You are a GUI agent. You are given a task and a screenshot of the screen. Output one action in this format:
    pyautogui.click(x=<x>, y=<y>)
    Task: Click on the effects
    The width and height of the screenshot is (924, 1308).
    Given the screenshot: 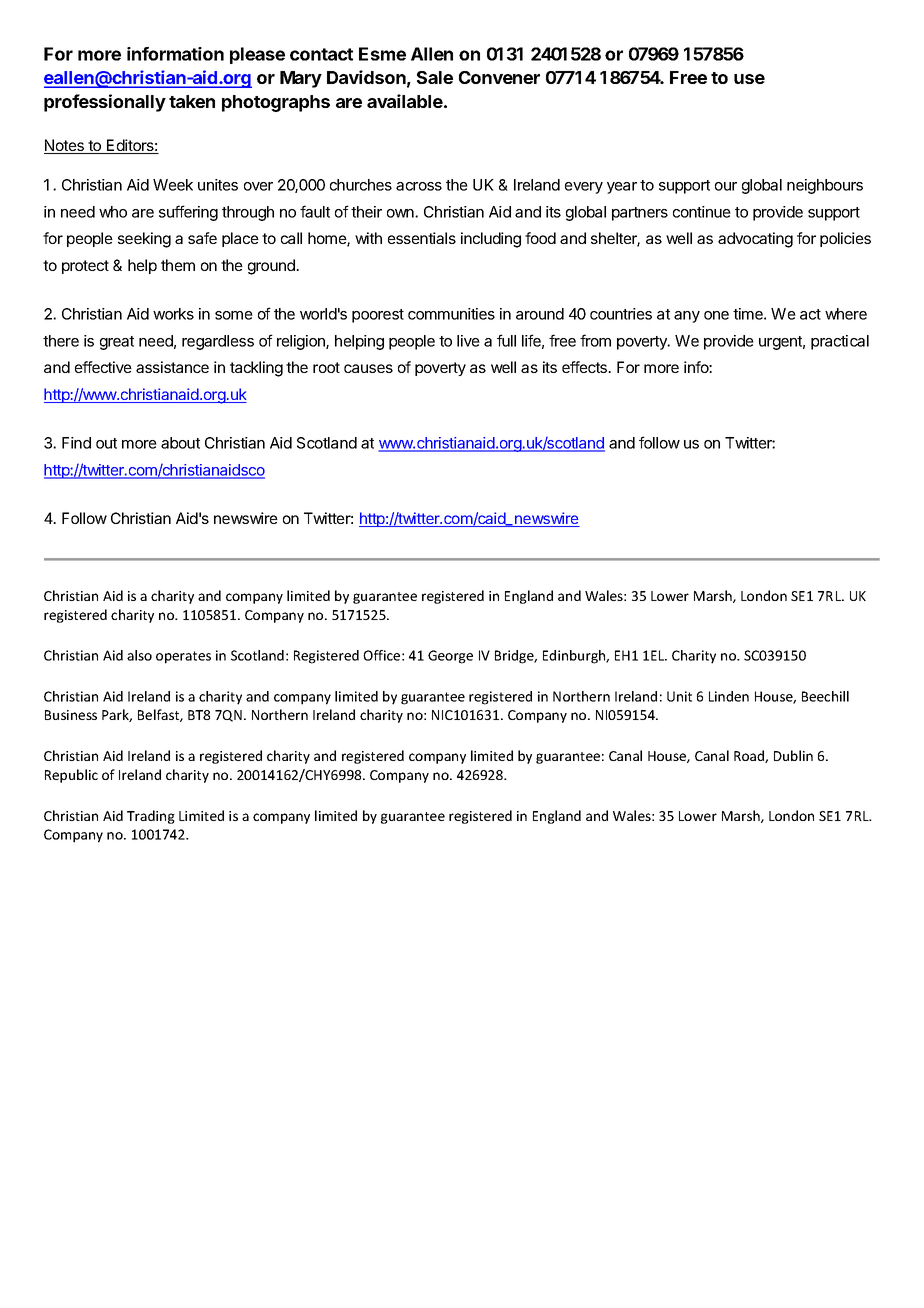 What is the action you would take?
    pyautogui.click(x=586, y=367)
